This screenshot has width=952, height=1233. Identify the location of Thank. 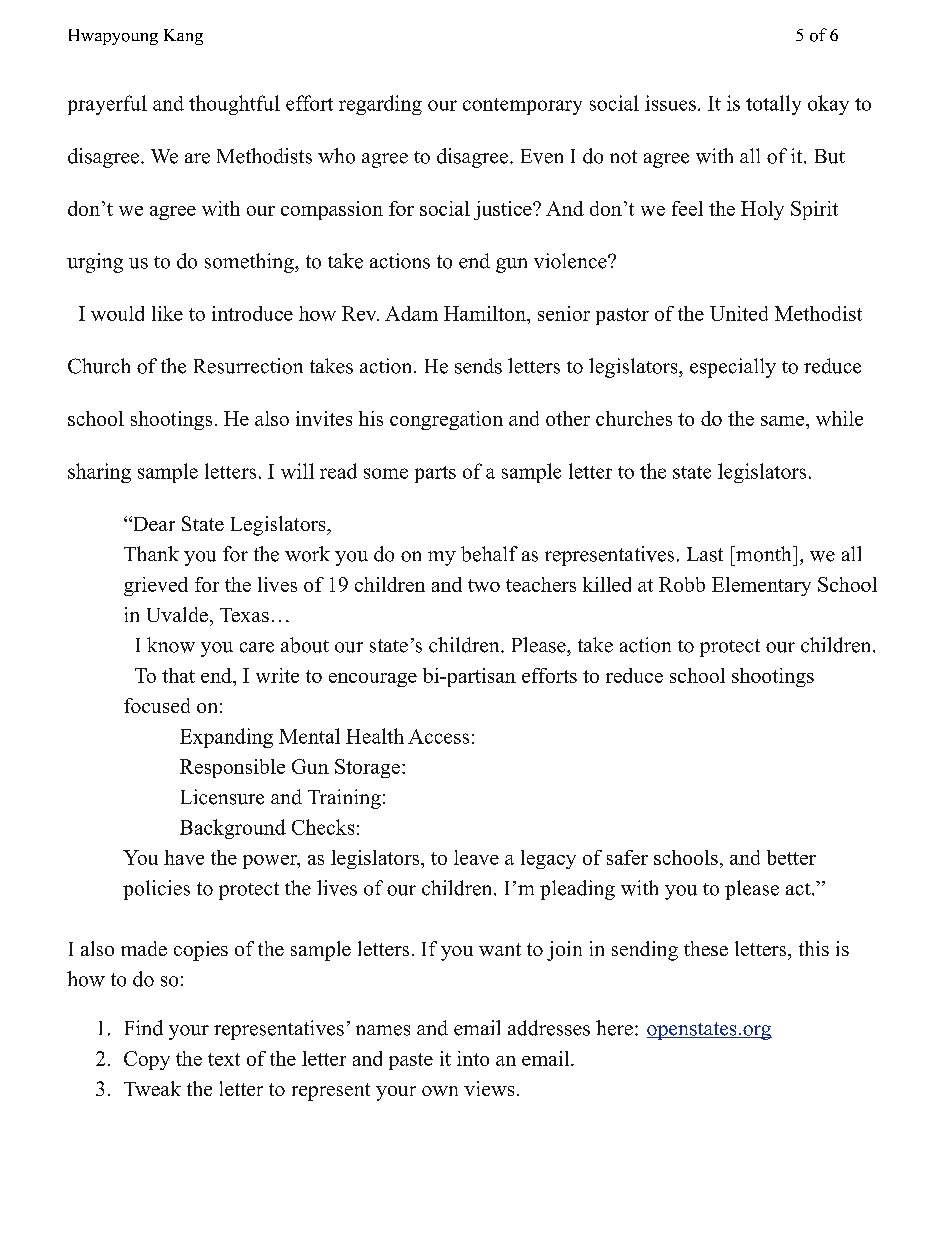
(151, 553).
